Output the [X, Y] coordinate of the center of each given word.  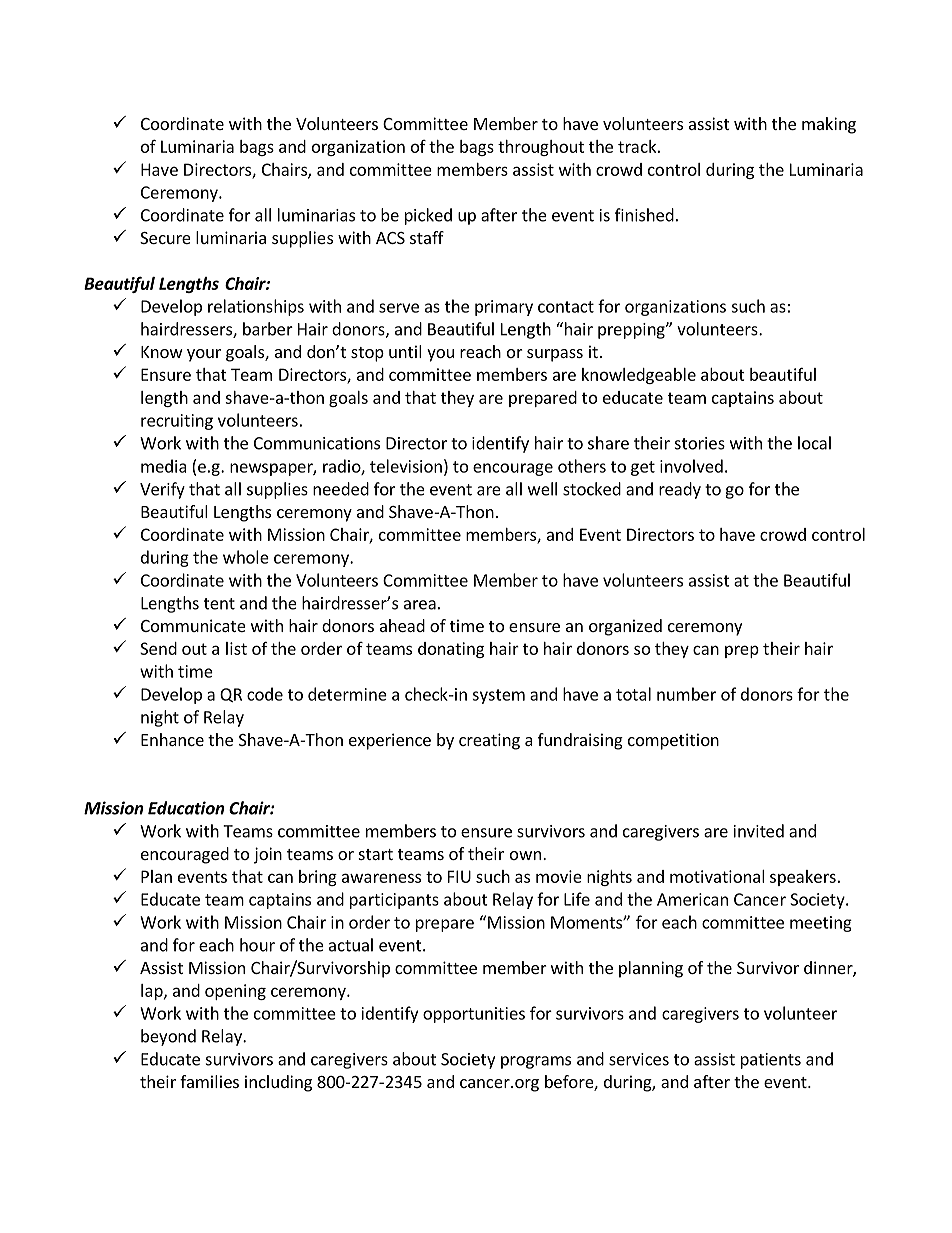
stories [700, 443]
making [829, 125]
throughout [541, 148]
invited [759, 831]
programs [536, 1062]
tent [219, 604]
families [209, 1081]
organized [625, 627]
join [268, 855]
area [420, 605]
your [204, 355]
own [525, 855]
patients [771, 1061]
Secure [165, 238]
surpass [555, 355]
